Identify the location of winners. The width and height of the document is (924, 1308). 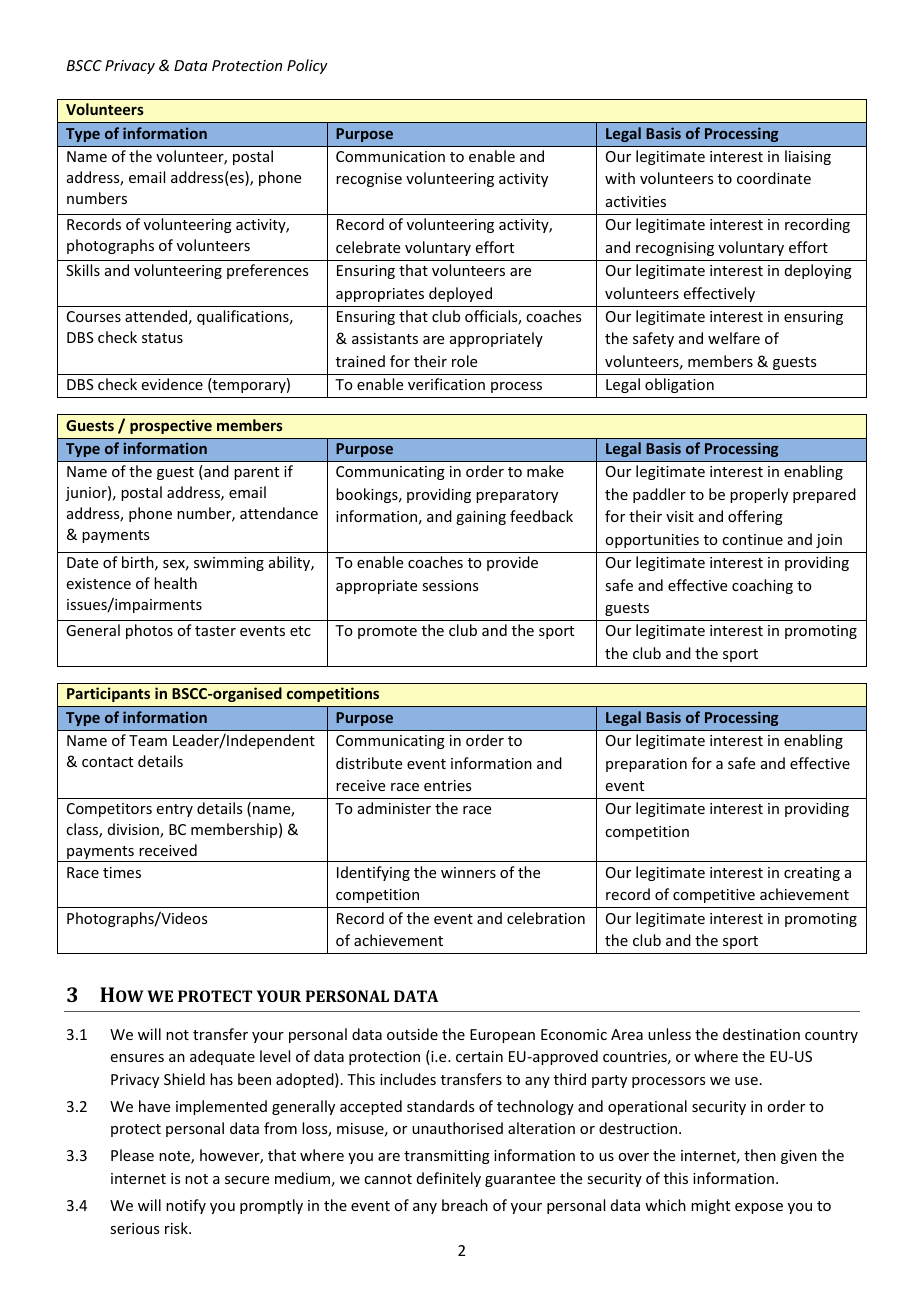
(468, 872).
